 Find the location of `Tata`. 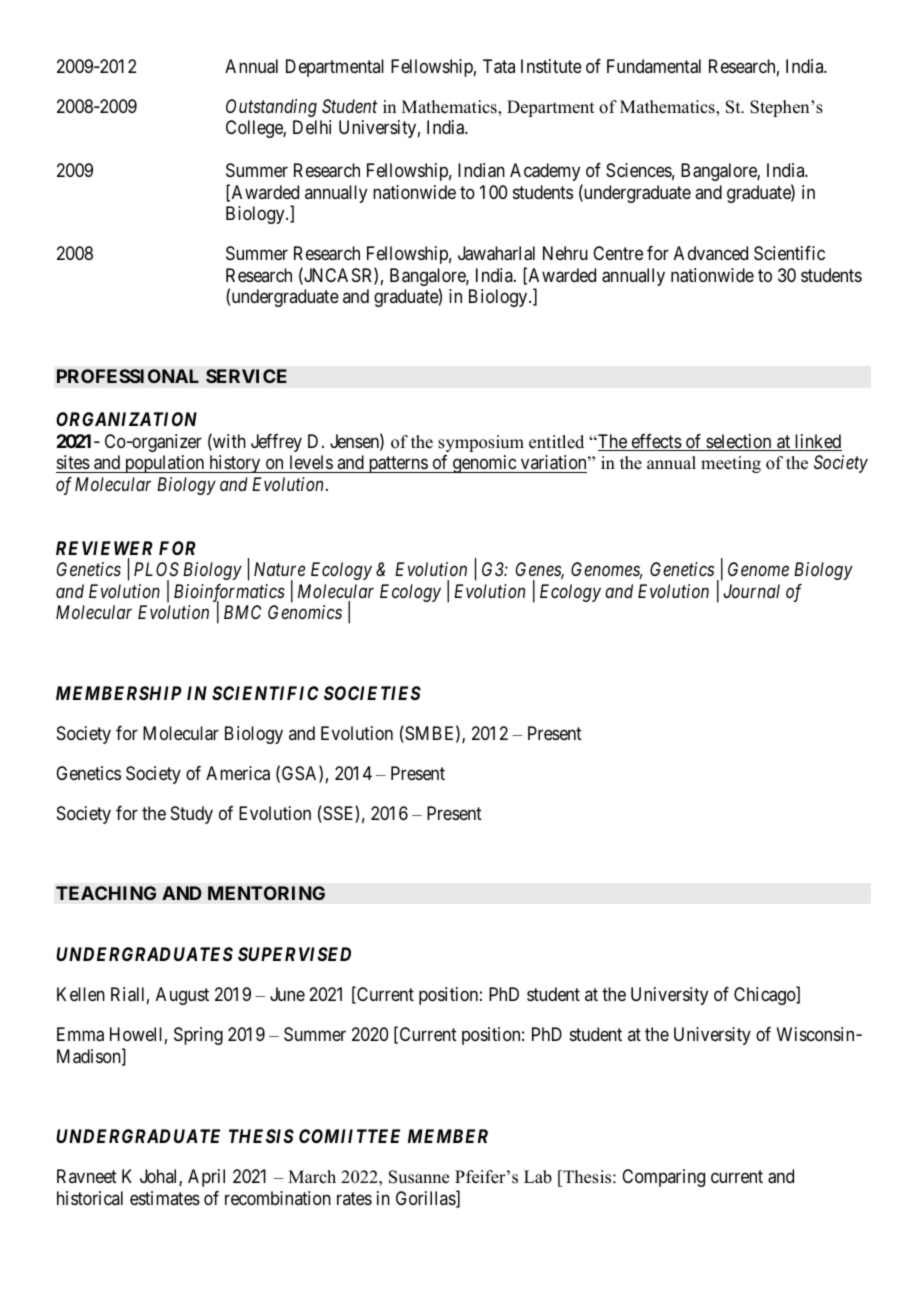

Tata is located at coordinates (499, 66).
